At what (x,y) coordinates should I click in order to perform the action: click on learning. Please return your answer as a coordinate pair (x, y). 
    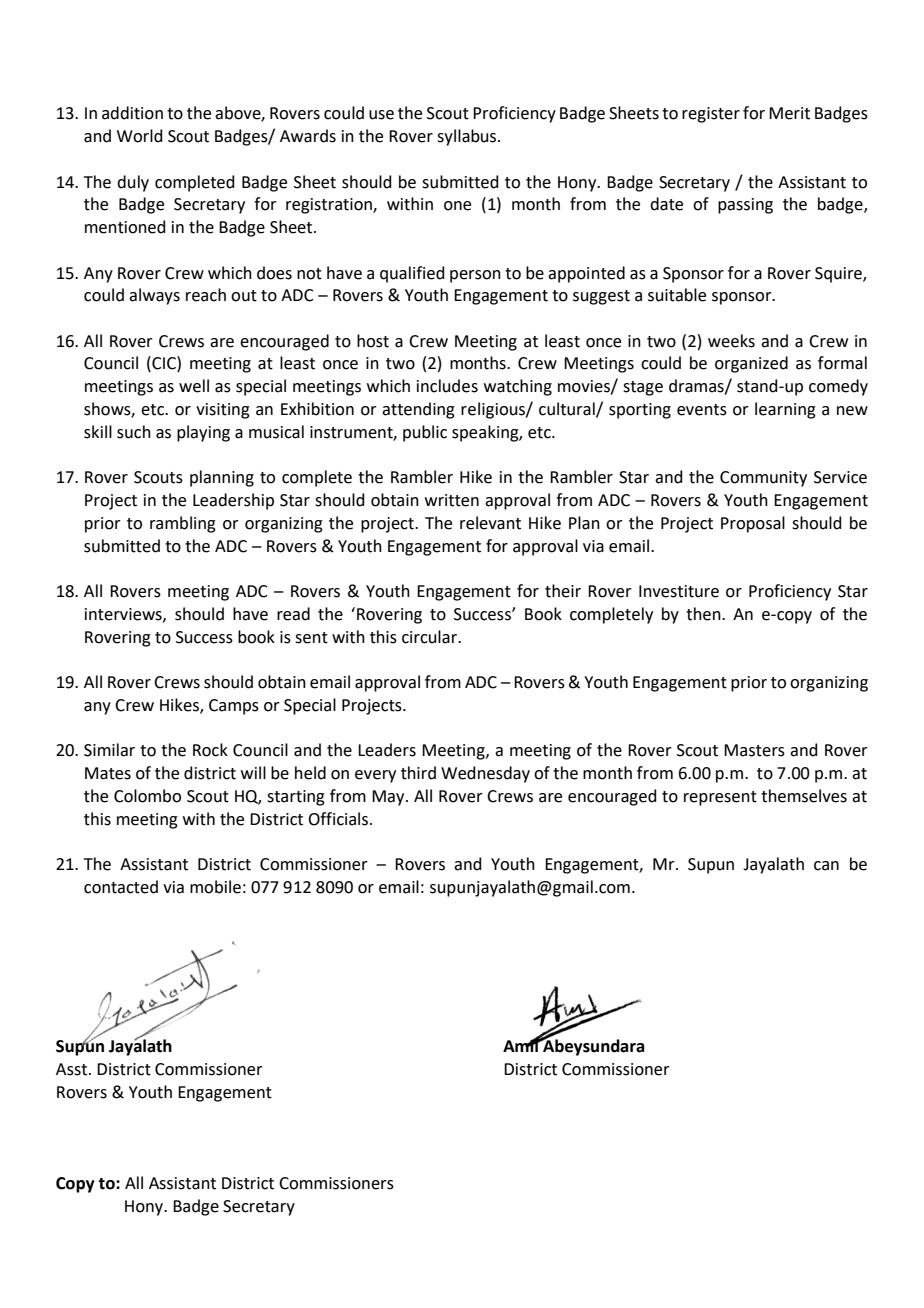
    Looking at the image, I should click on (785, 410).
